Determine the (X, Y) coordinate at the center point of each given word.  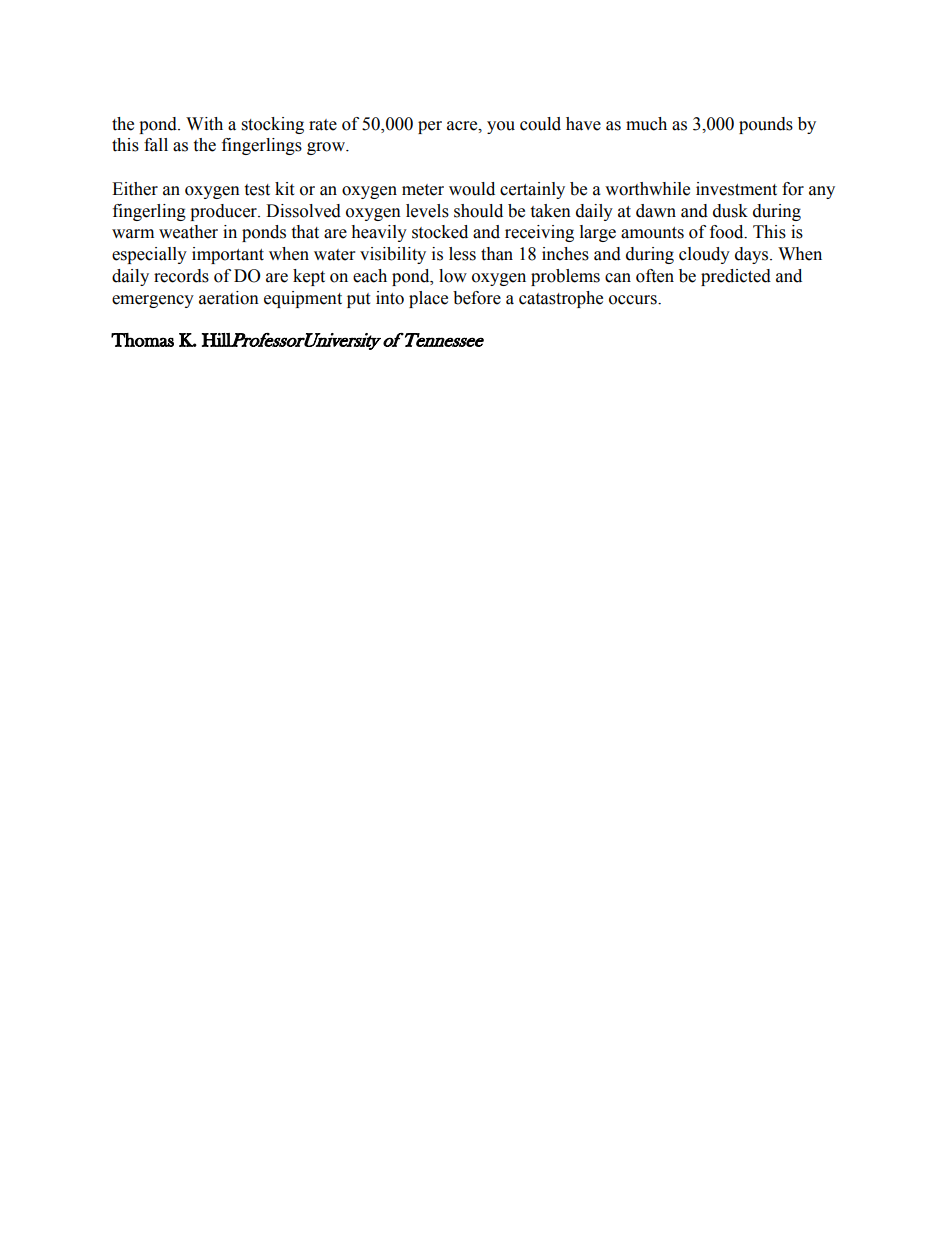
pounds (766, 125)
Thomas (142, 340)
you (501, 127)
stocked (440, 232)
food (728, 232)
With (204, 124)
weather (188, 232)
